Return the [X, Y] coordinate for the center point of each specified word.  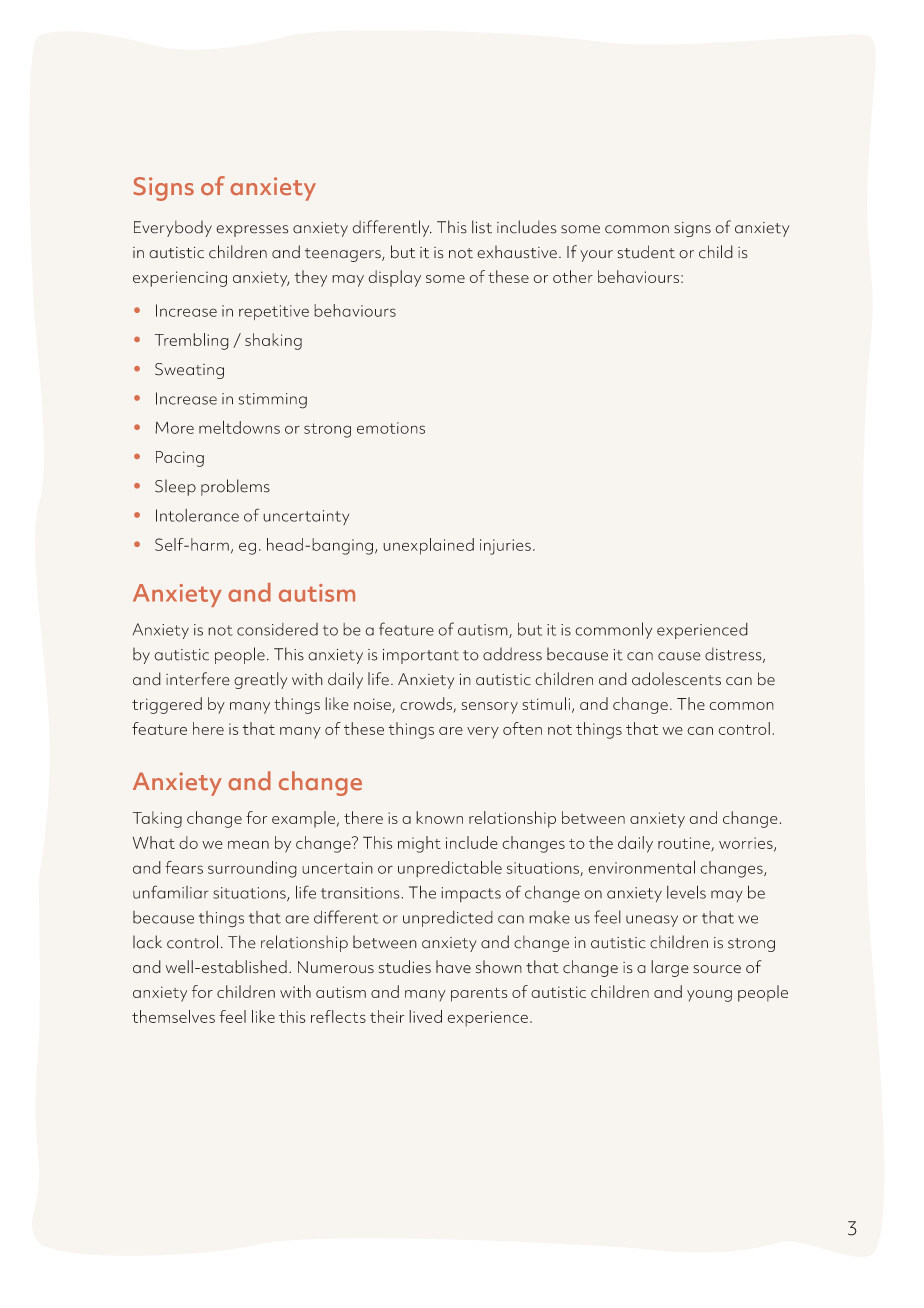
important [421, 656]
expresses [252, 231]
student [646, 252]
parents [479, 995]
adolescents [676, 679]
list [482, 227]
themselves [173, 1016]
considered [277, 629]
